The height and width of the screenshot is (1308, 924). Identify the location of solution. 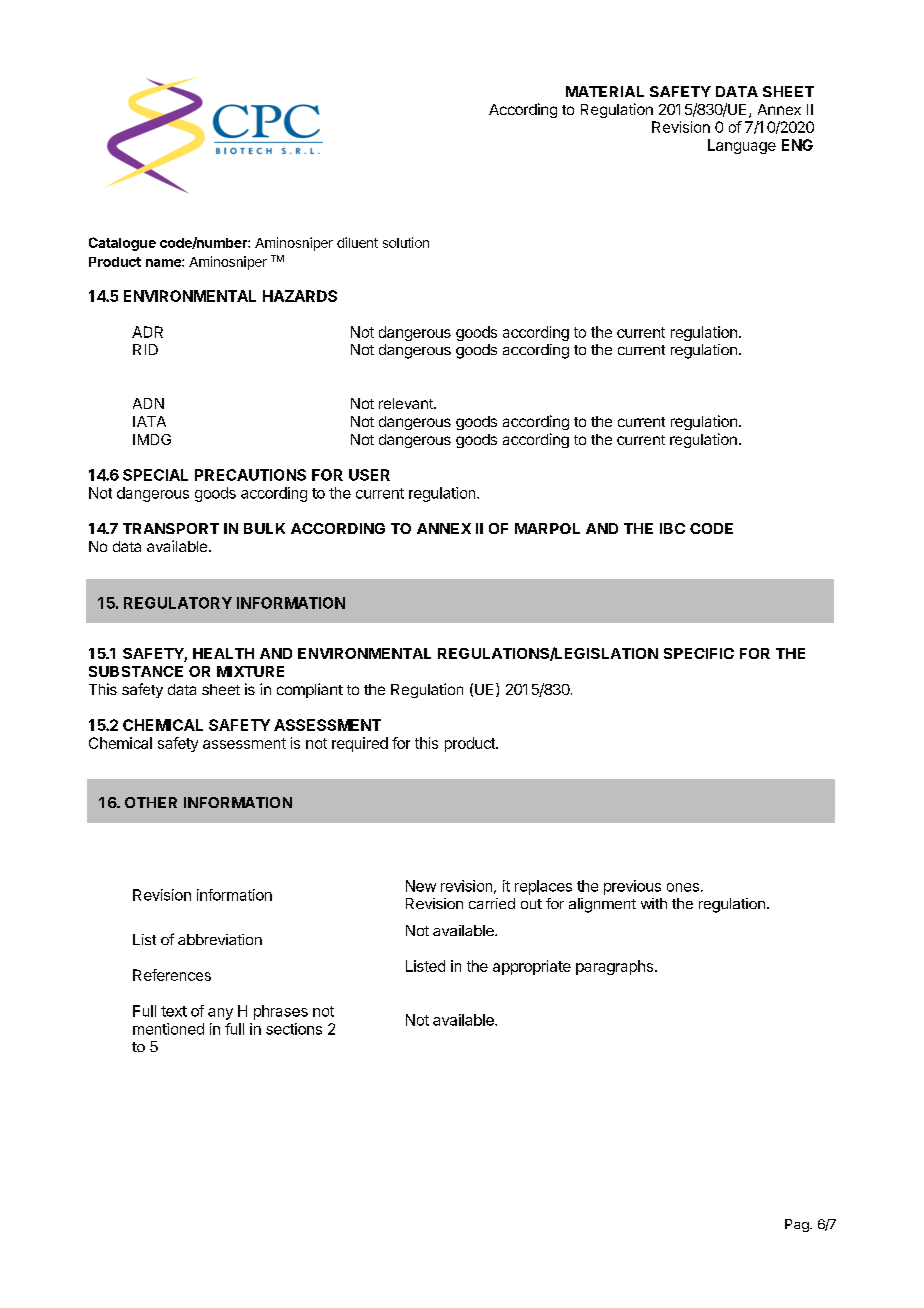
(406, 242).
